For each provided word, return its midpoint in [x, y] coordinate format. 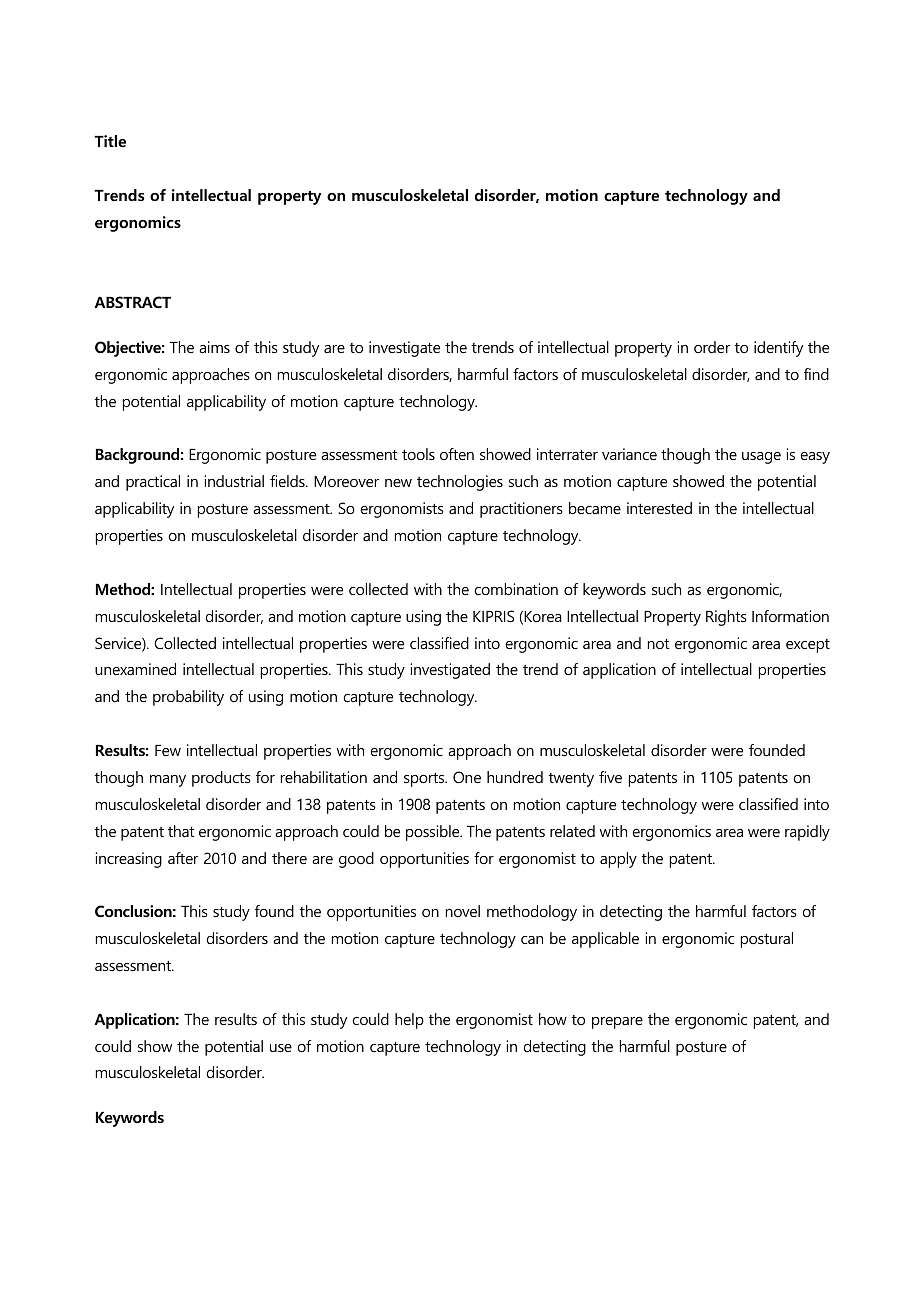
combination [516, 589]
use [281, 1048]
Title [110, 141]
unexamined [135, 669]
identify [778, 349]
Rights [726, 618]
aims [214, 347]
